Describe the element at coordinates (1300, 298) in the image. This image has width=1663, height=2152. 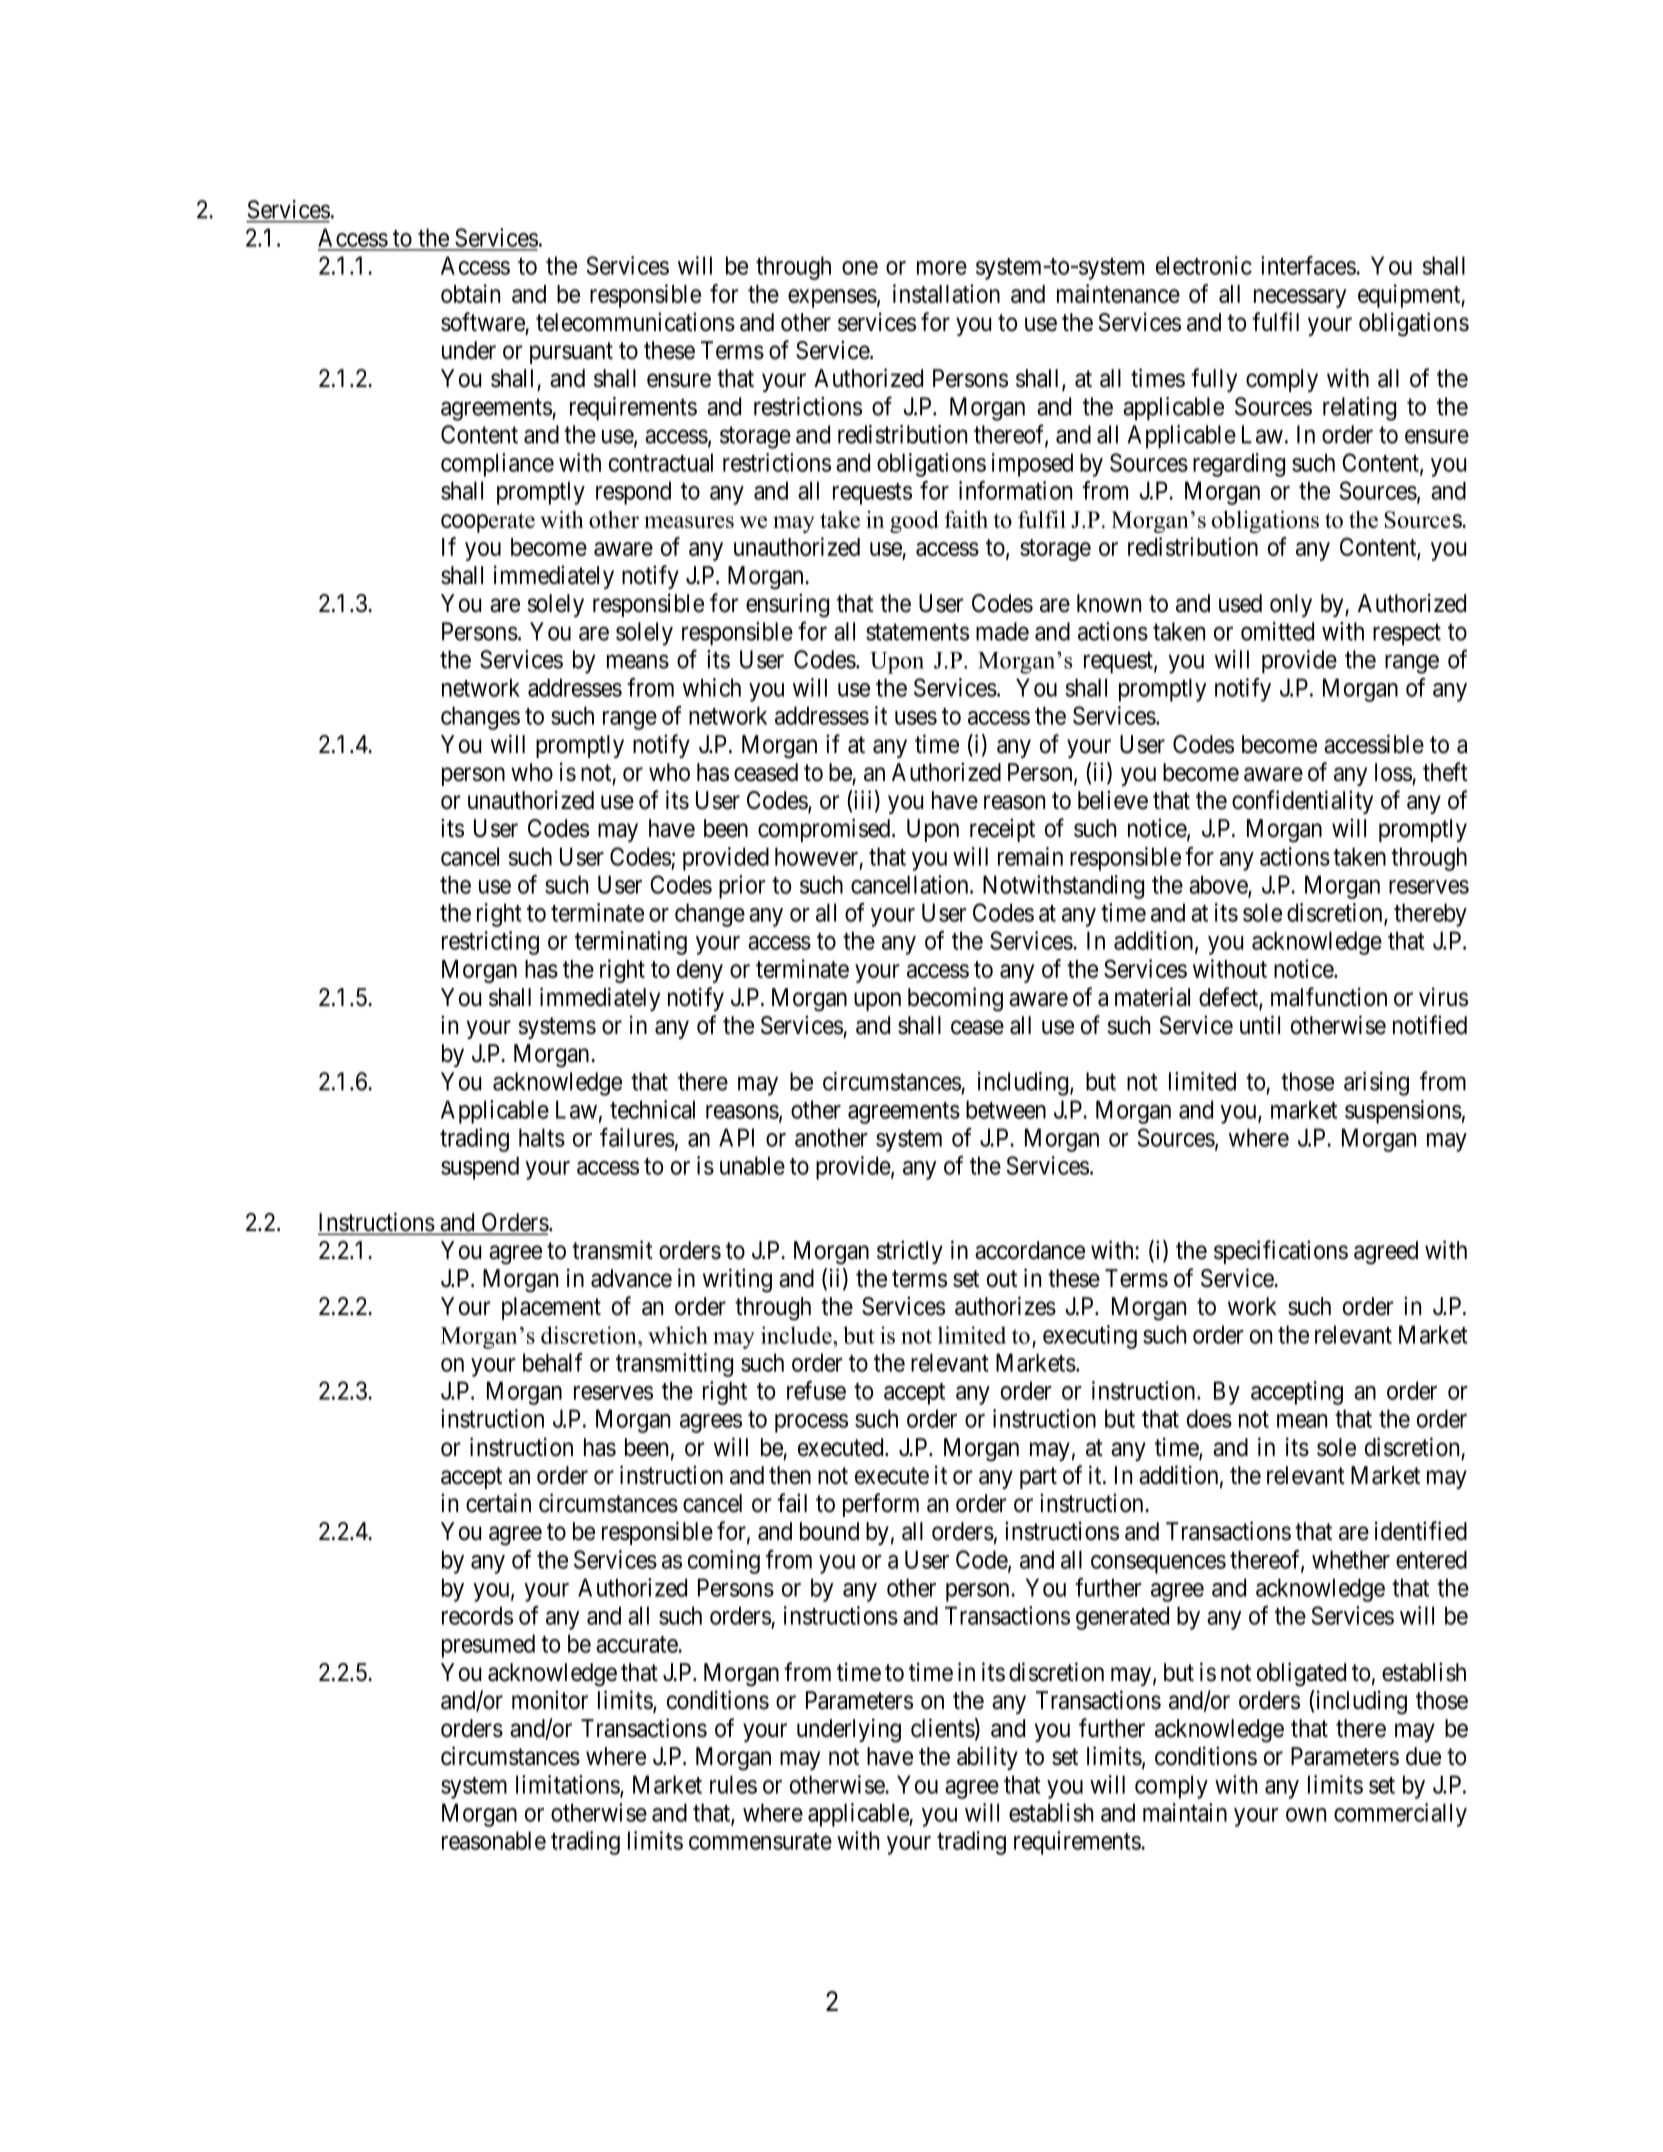
I see `necessary` at that location.
